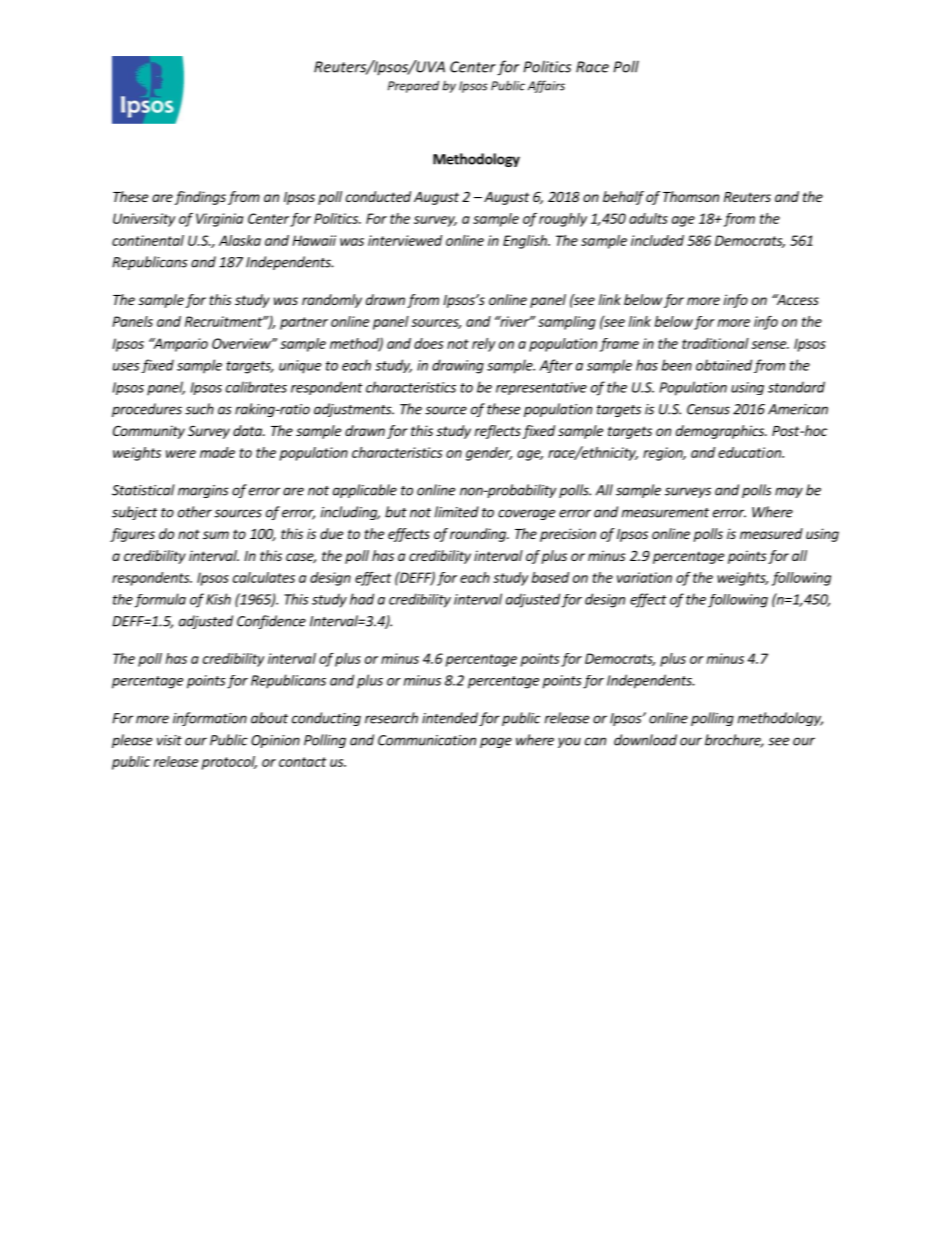 The width and height of the screenshot is (952, 1233). I want to click on findings, so click(200, 198).
